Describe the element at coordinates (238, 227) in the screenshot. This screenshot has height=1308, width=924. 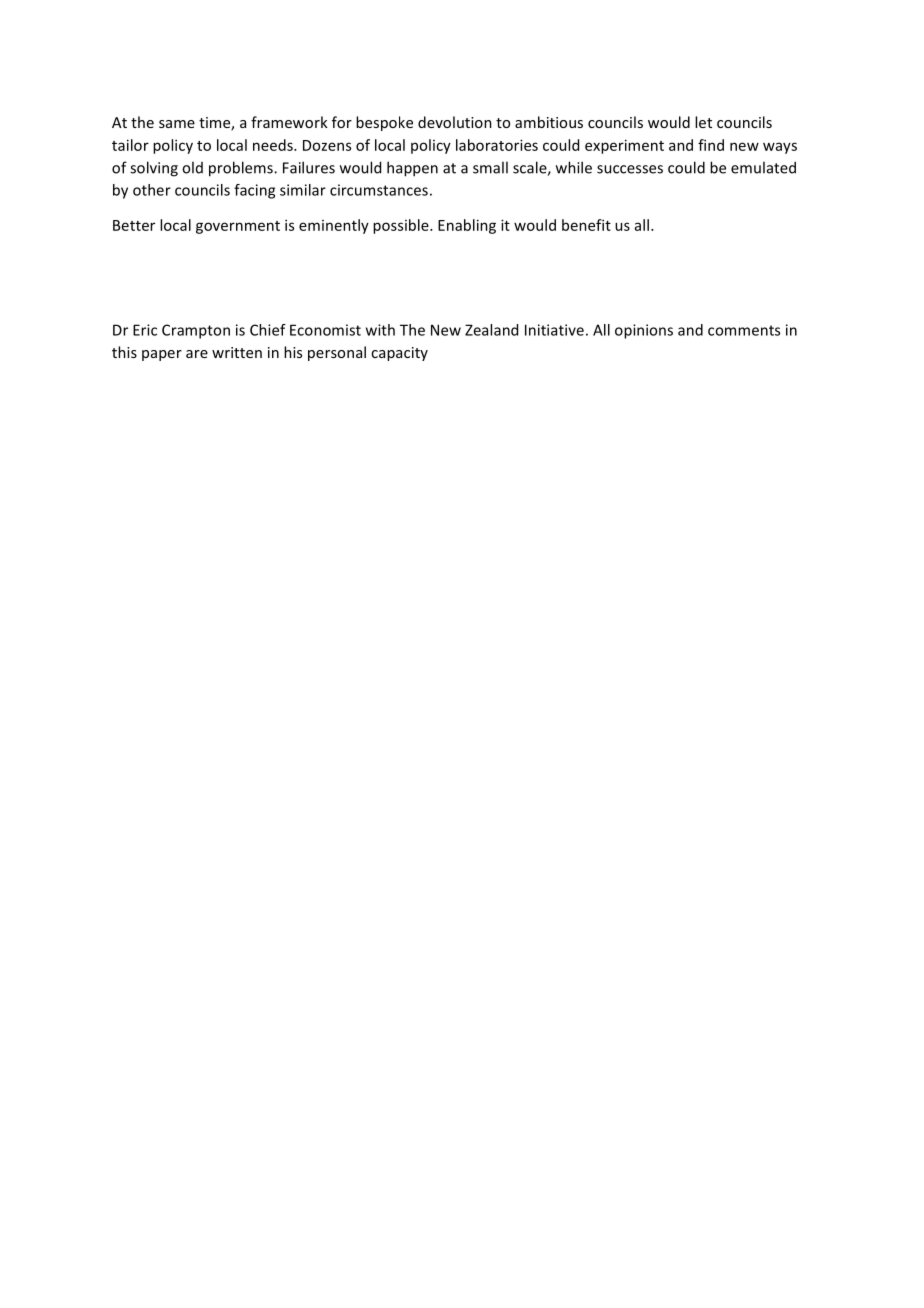
I see `government` at that location.
